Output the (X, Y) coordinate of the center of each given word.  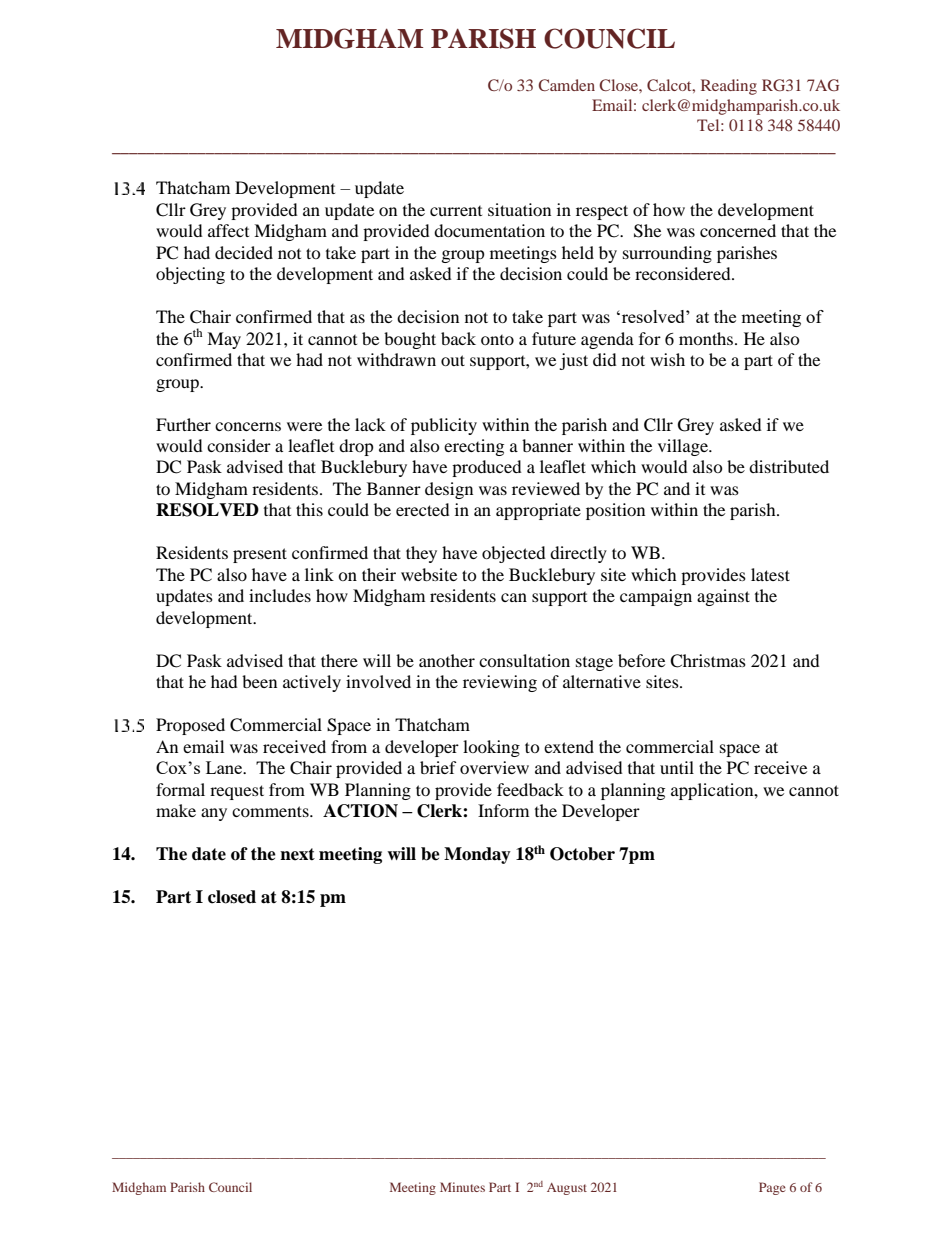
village (684, 447)
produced (487, 468)
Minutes (462, 1187)
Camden (566, 85)
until (677, 767)
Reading (729, 87)
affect (228, 230)
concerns (248, 426)
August (567, 1189)
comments (271, 811)
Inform (503, 810)
